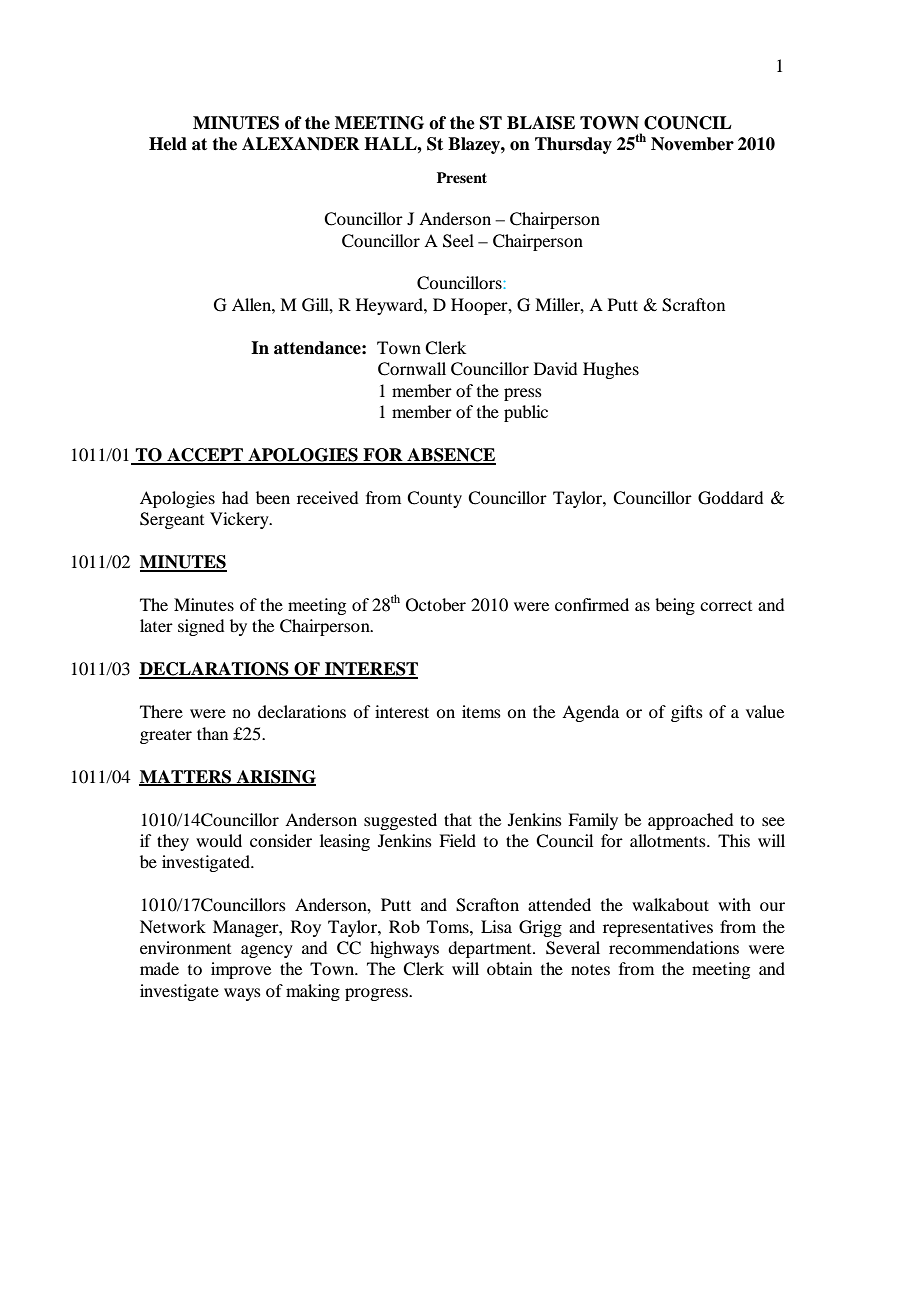 This screenshot has height=1308, width=924. What do you see at coordinates (491, 949) in the screenshot?
I see `department` at bounding box center [491, 949].
